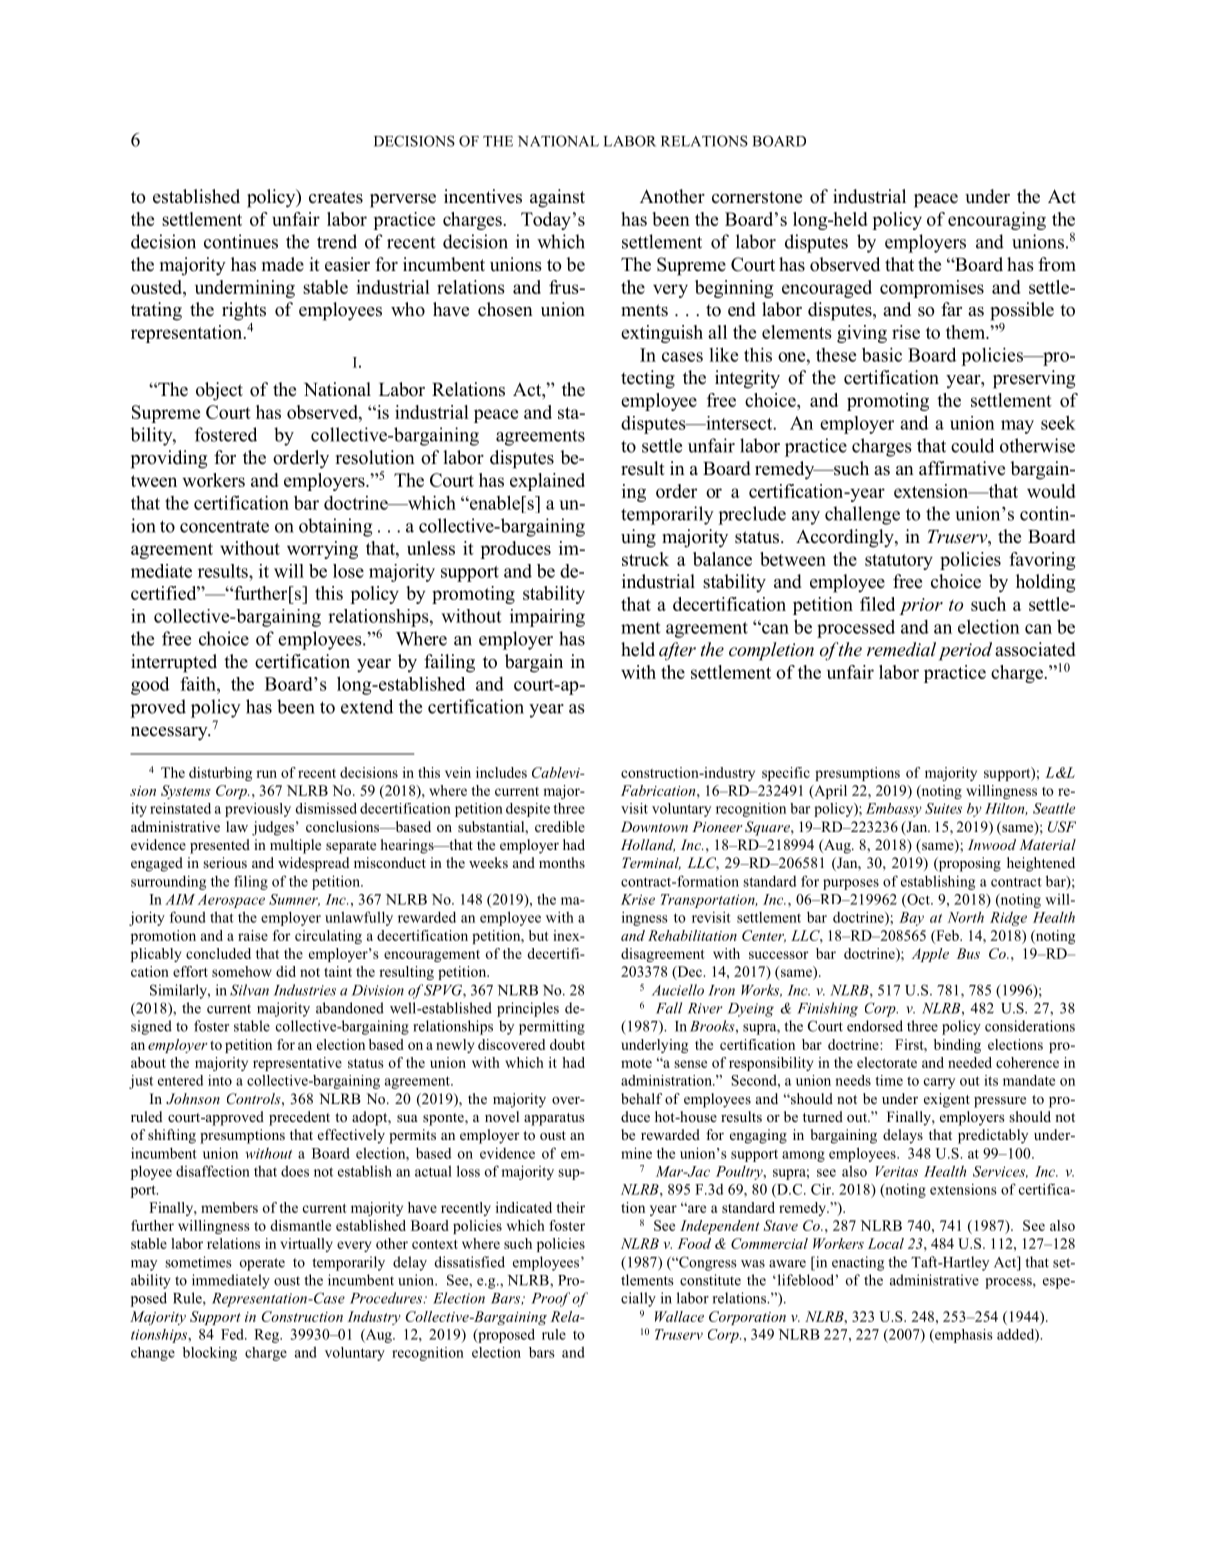  What do you see at coordinates (550, 1299) in the screenshot?
I see `Proof` at bounding box center [550, 1299].
